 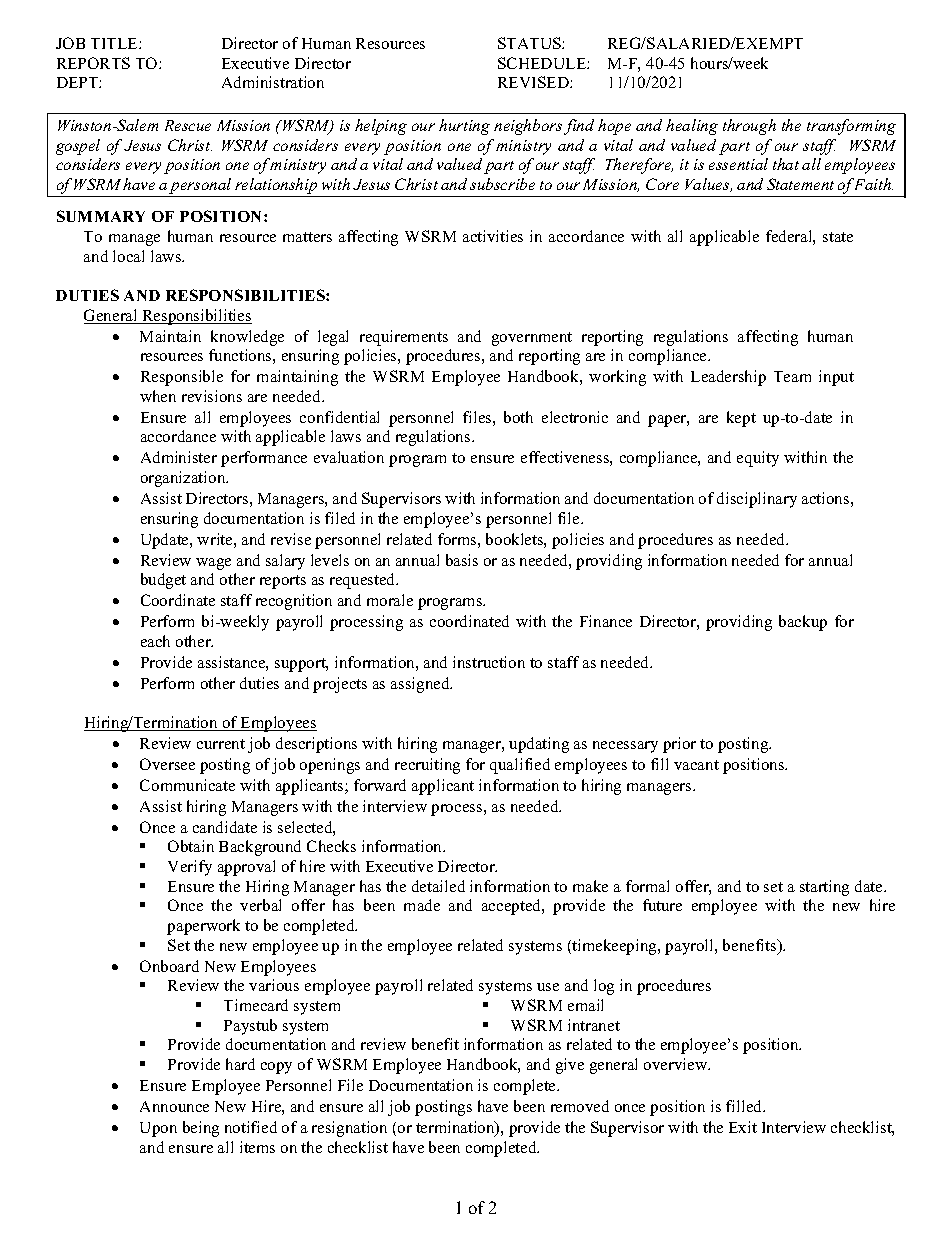 I want to click on both, so click(x=518, y=417).
